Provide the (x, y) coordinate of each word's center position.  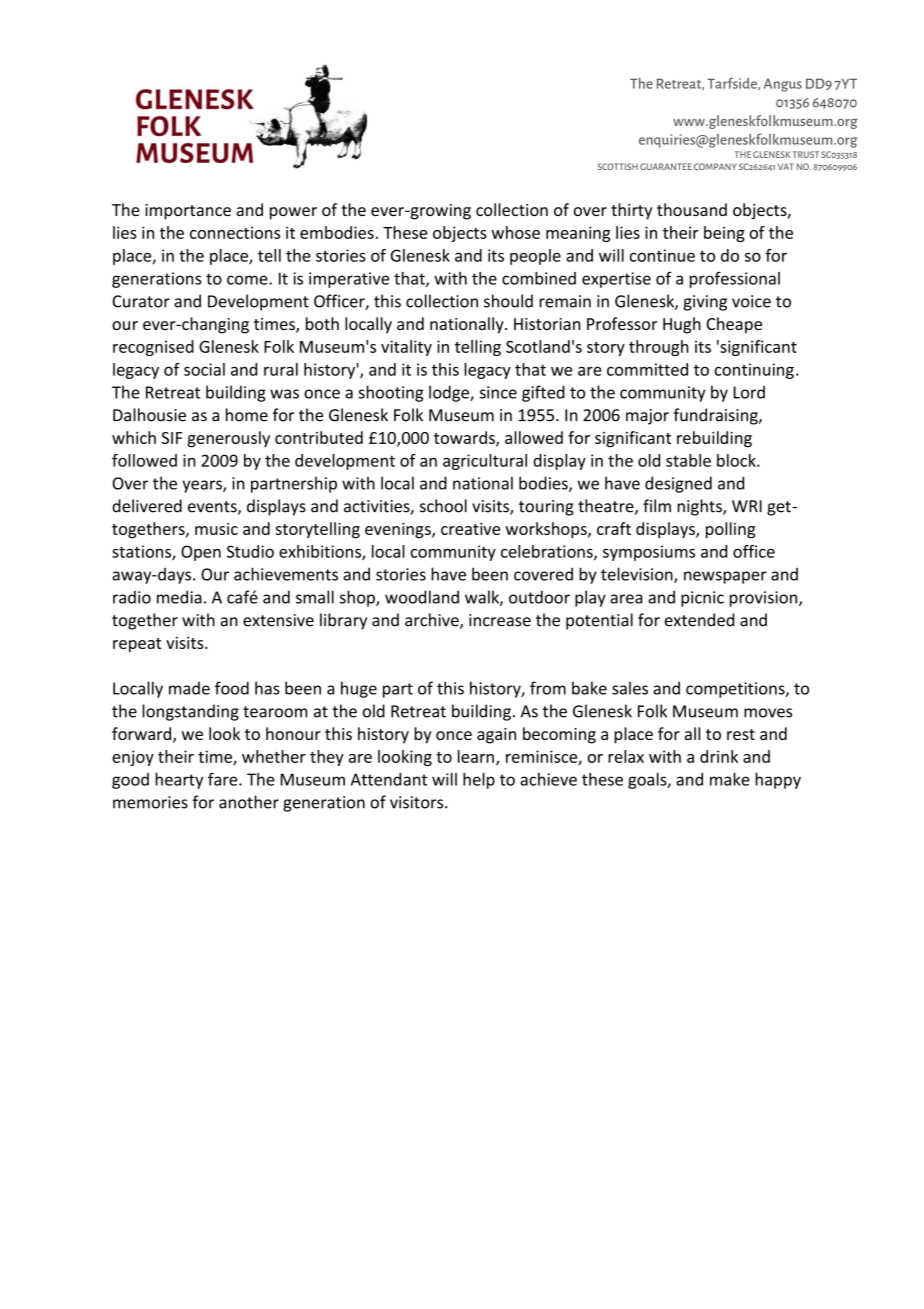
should (508, 301)
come (248, 280)
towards (465, 438)
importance (188, 212)
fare (224, 779)
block (737, 460)
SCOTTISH (618, 166)
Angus (783, 85)
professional (735, 279)
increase (500, 620)
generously (229, 439)
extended (699, 620)
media (179, 597)
